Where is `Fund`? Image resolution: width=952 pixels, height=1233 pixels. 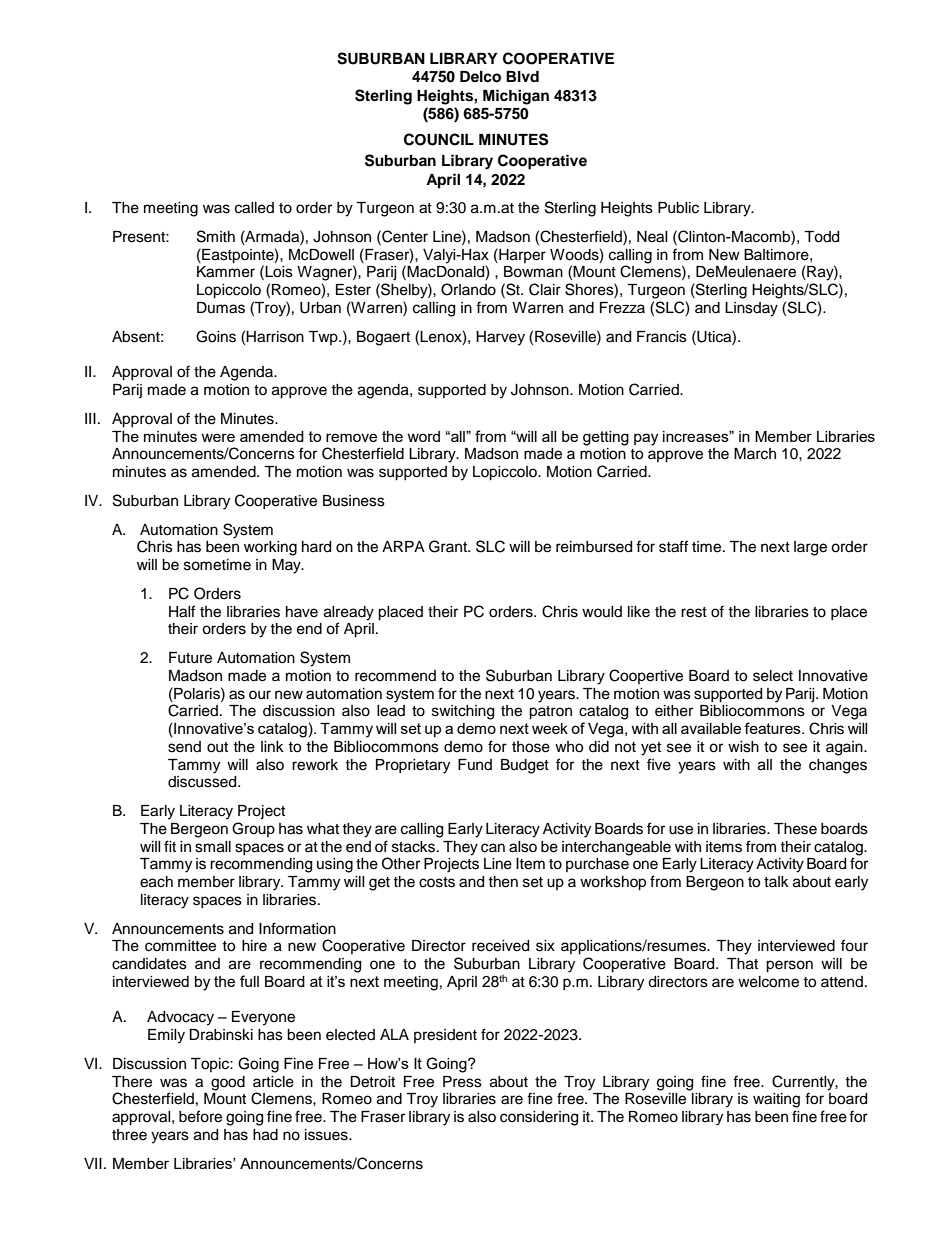 Fund is located at coordinates (475, 764).
